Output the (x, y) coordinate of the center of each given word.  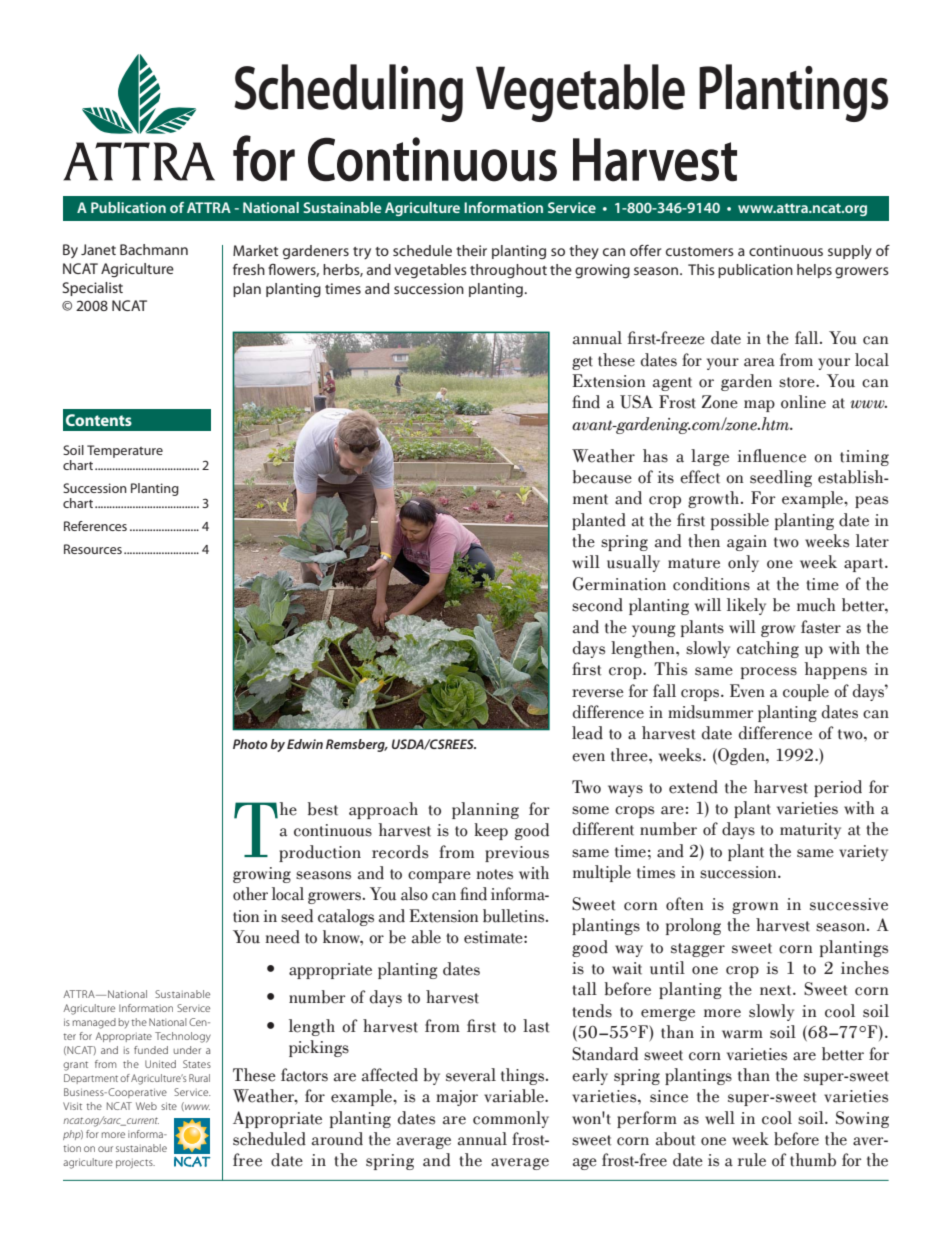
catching (768, 649)
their (471, 250)
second (597, 605)
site (169, 1106)
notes (494, 874)
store (798, 382)
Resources (93, 549)
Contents (99, 420)
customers (700, 251)
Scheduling (348, 93)
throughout (508, 271)
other (250, 894)
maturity (810, 831)
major (457, 1098)
